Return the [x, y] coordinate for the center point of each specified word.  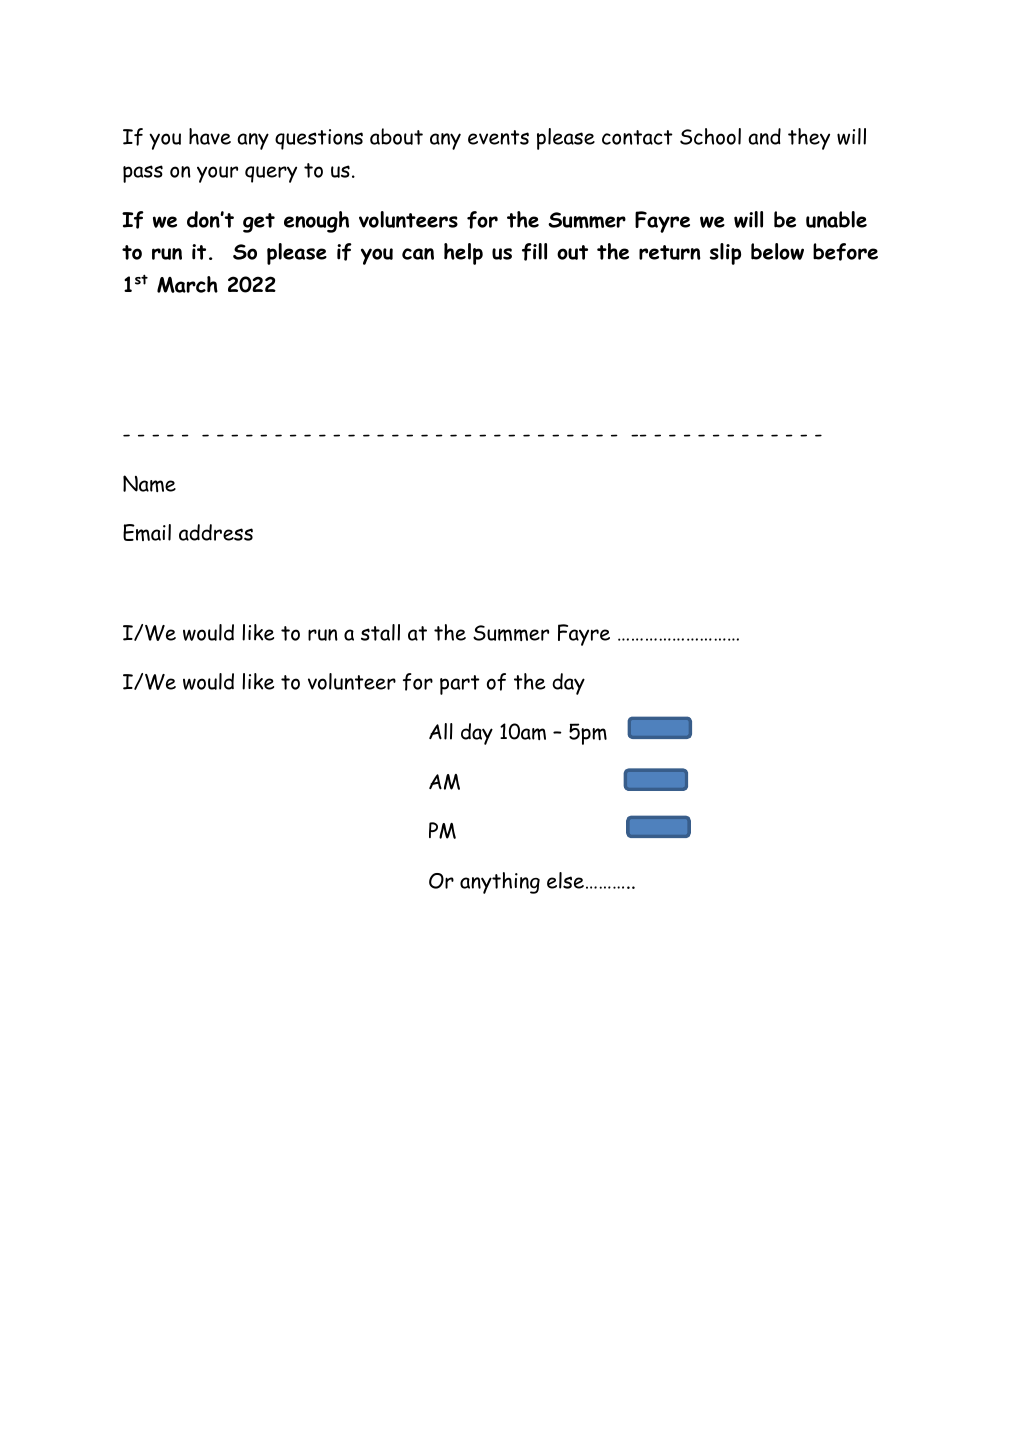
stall [380, 632]
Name [149, 483]
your [217, 174]
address [216, 532]
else [565, 880]
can [418, 254]
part [460, 685]
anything [500, 883]
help [463, 254]
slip [725, 254]
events [498, 137]
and [764, 136]
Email [147, 532]
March [187, 284]
